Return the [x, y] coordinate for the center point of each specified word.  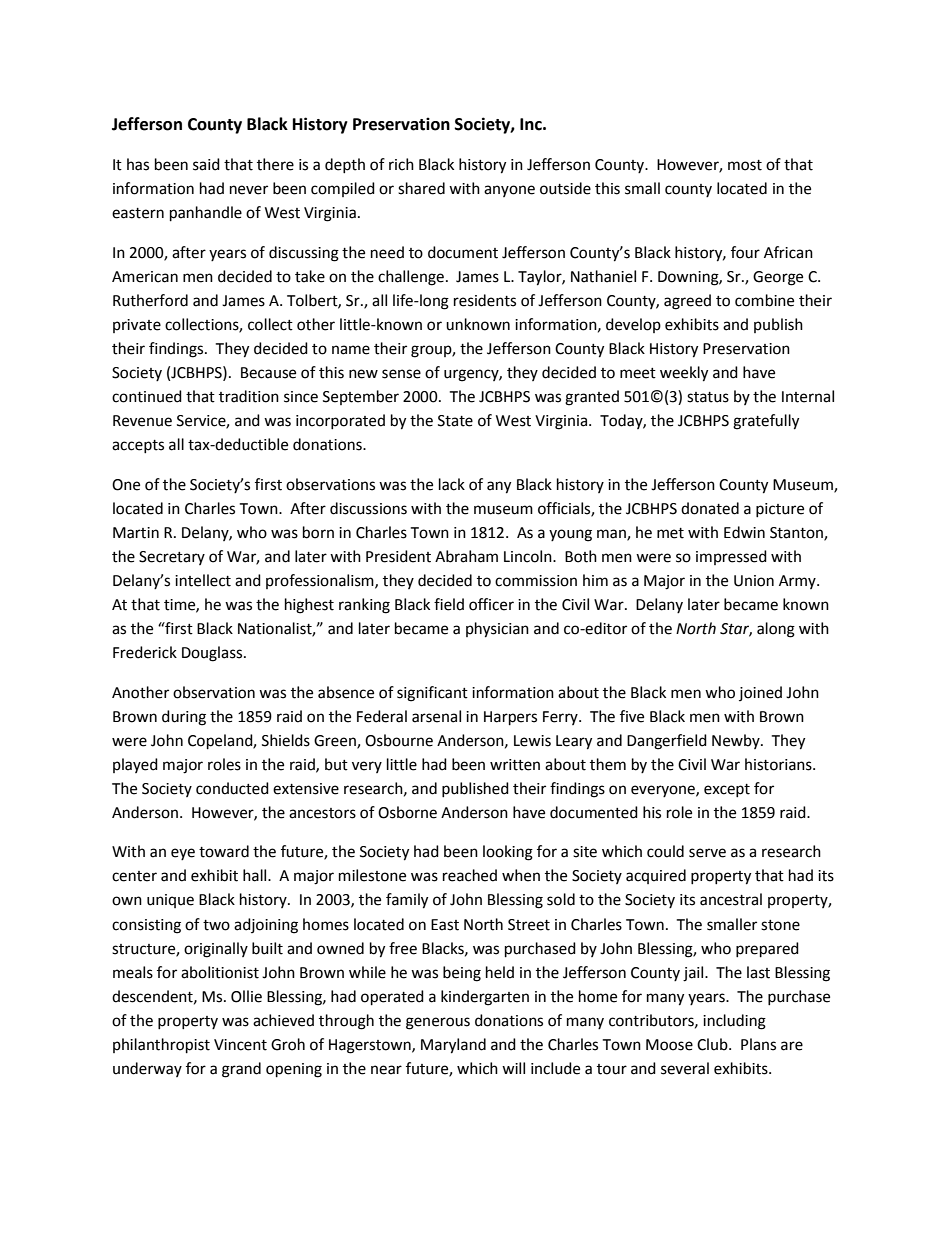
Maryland [453, 1046]
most [745, 165]
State [455, 421]
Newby [737, 741]
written [515, 765]
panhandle [206, 214]
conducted [232, 788]
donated [710, 508]
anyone [509, 191]
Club [713, 1044]
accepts [138, 446]
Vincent [240, 1045]
